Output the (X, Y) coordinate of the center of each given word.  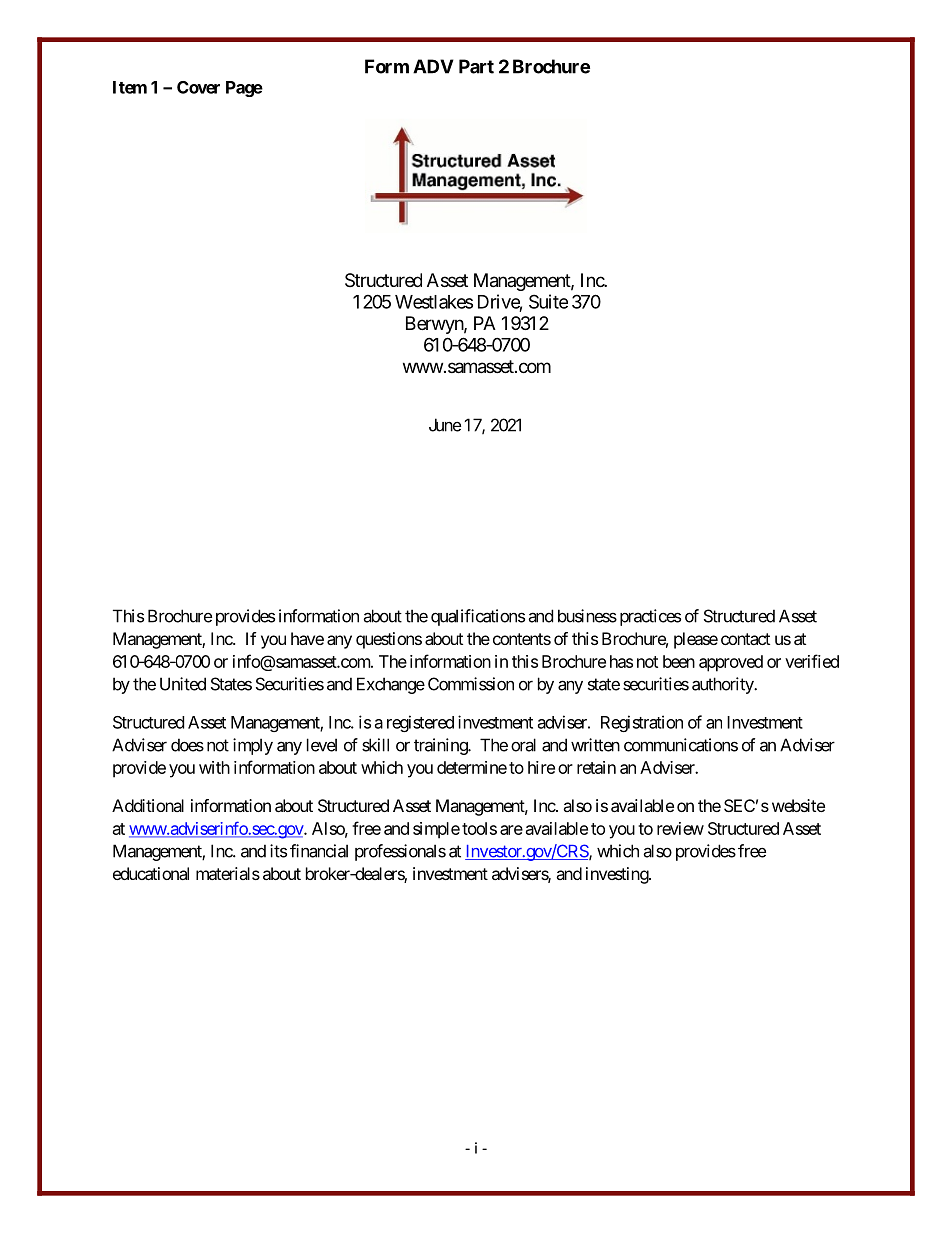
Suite (548, 301)
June (445, 425)
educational (151, 873)
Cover (198, 87)
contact (745, 639)
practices (650, 617)
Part (476, 66)
